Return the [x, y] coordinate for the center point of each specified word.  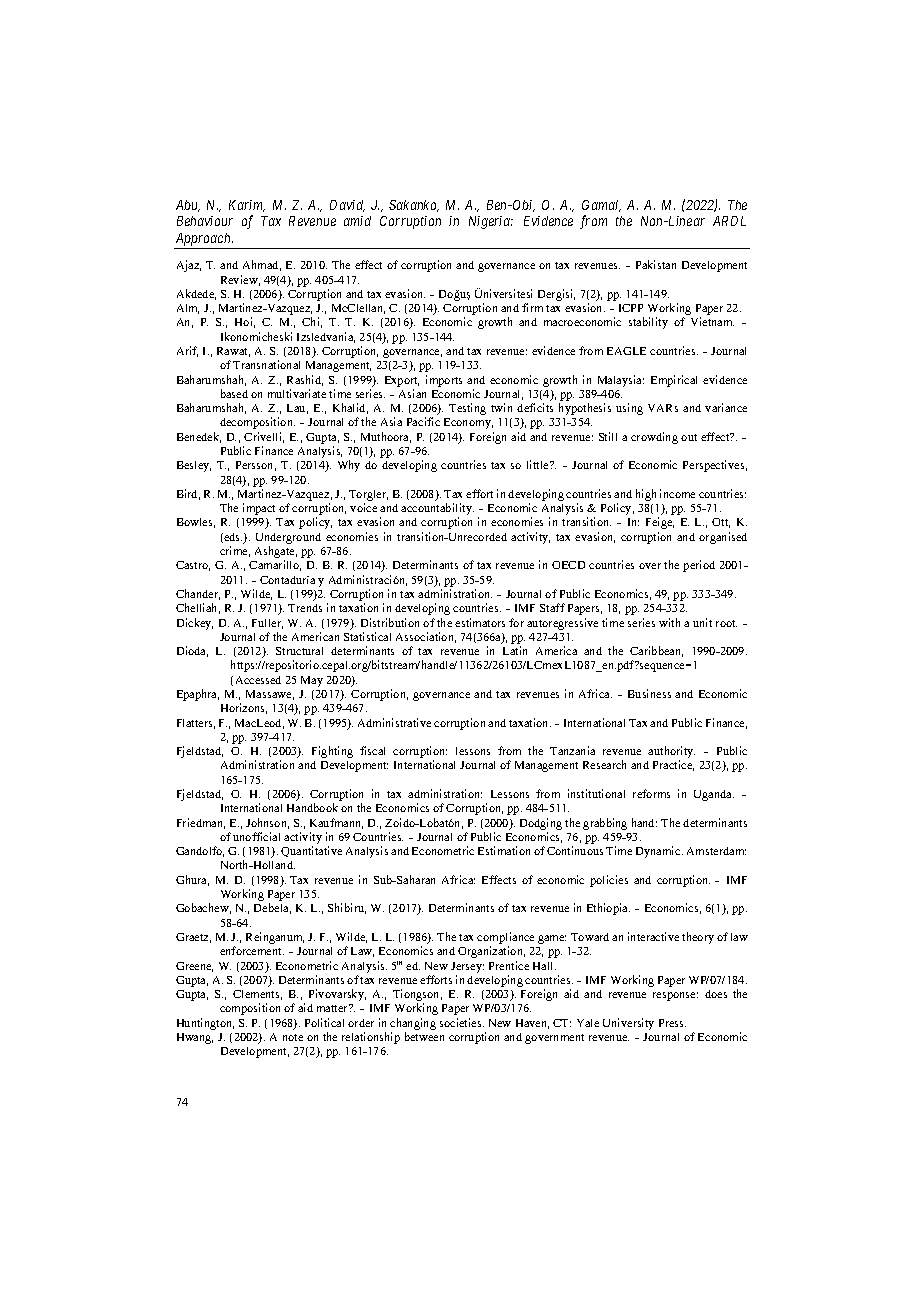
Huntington [205, 1024]
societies [462, 1022]
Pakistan [656, 264]
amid [357, 221]
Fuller [267, 624]
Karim [247, 206]
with [669, 622]
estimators [480, 622]
